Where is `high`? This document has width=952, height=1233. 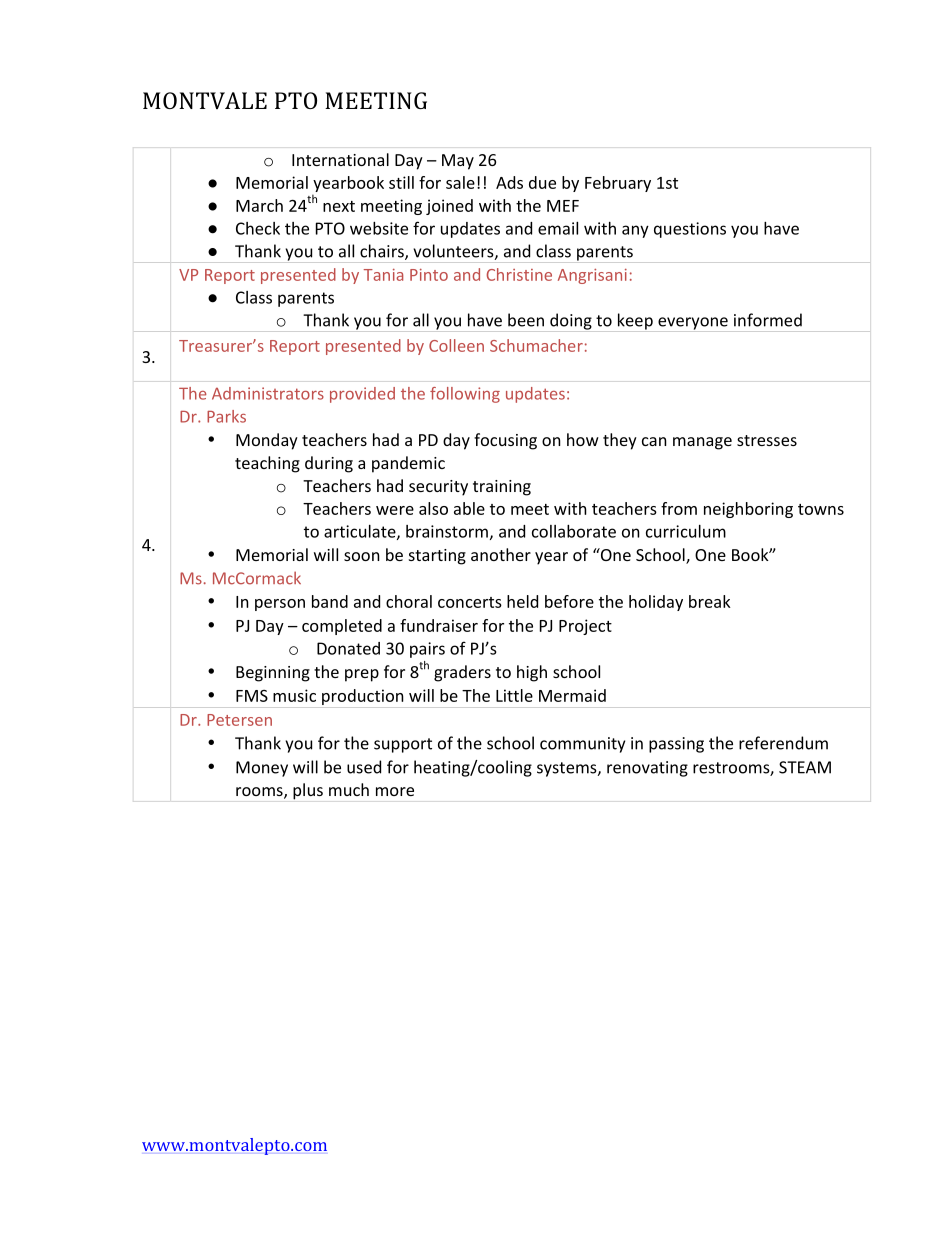
high is located at coordinates (532, 673).
